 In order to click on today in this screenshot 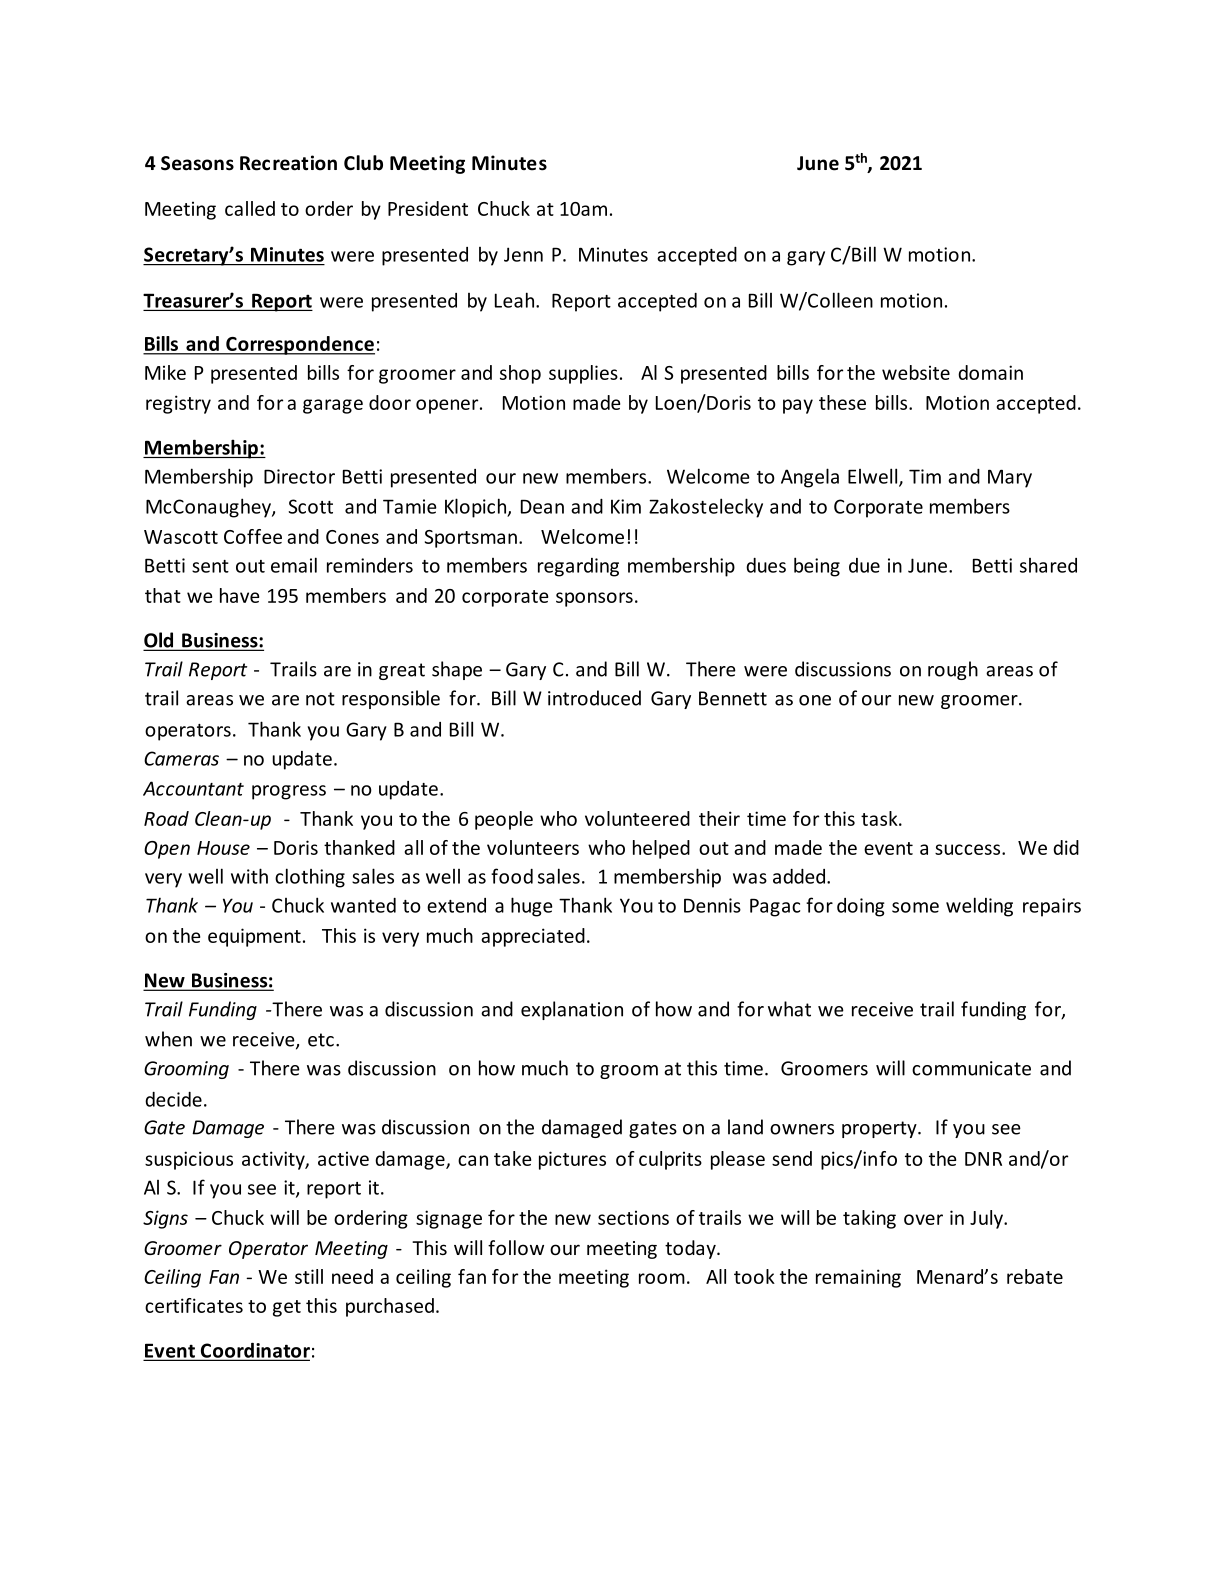, I will do `click(691, 1249)`.
